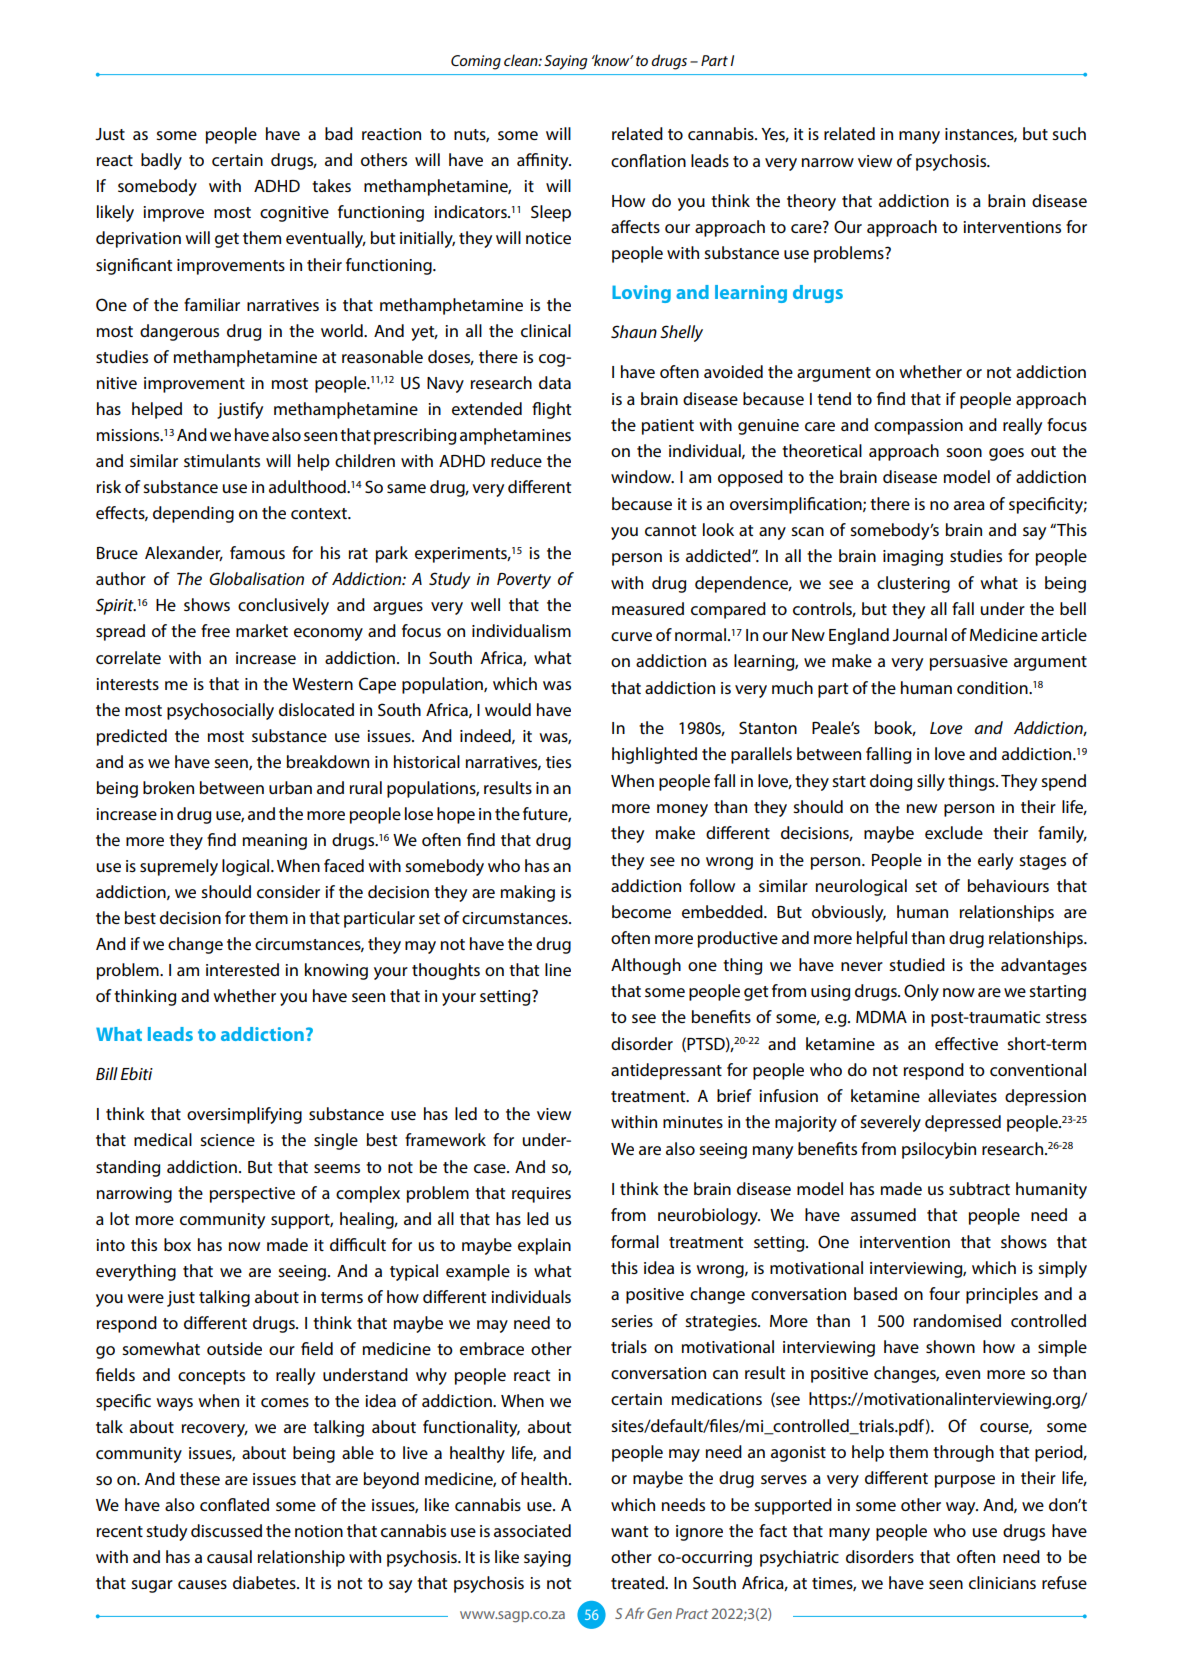 Image resolution: width=1183 pixels, height=1674 pixels. Describe the element at coordinates (222, 460) in the screenshot. I see `stimulants` at that location.
